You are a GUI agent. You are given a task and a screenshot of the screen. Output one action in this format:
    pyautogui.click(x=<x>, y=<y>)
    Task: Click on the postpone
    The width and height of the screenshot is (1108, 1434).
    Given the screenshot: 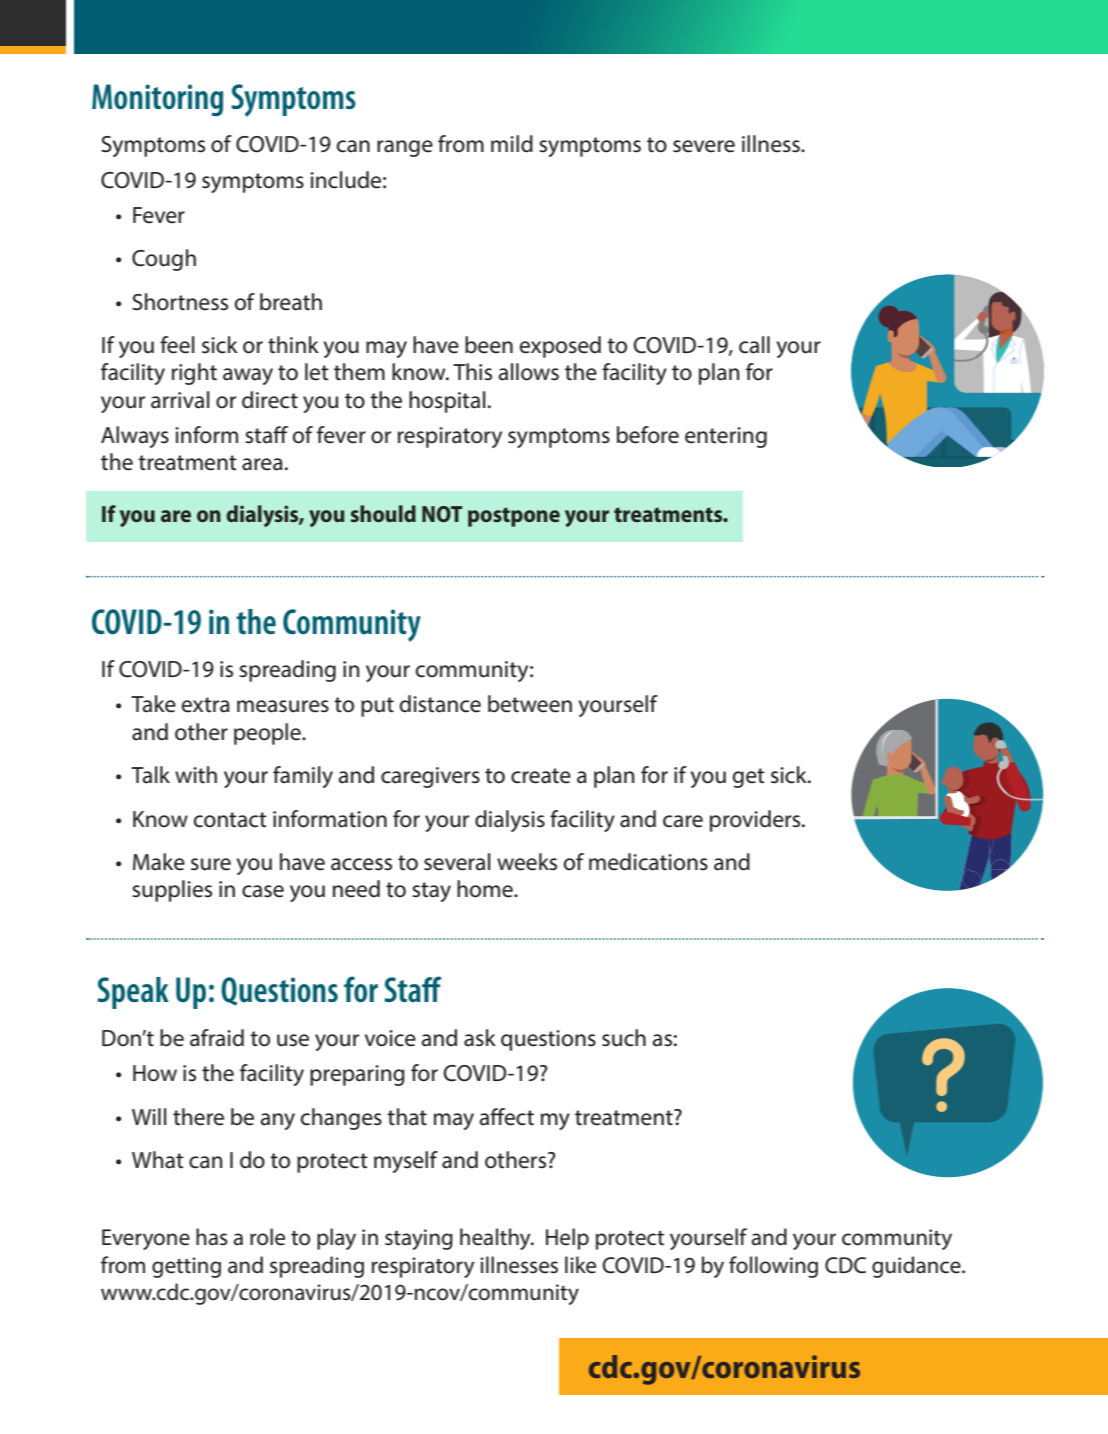 What is the action you would take?
    pyautogui.click(x=514, y=517)
